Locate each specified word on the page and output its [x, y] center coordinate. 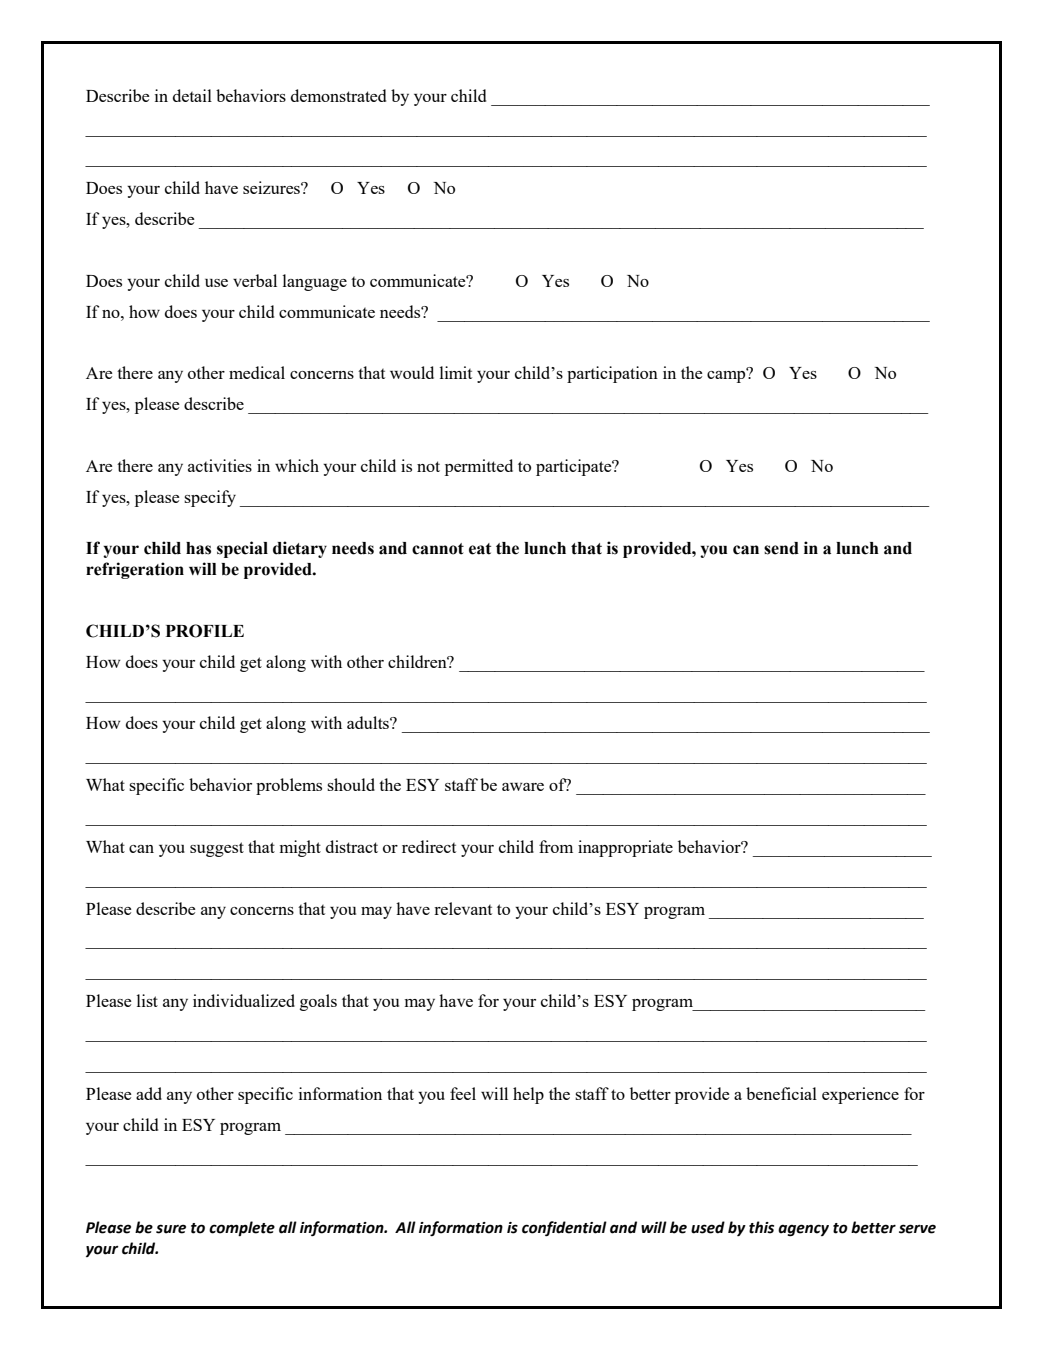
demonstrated [338, 95]
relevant [463, 908]
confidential [564, 1228]
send [781, 548]
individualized [244, 1000]
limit [456, 372]
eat [480, 549]
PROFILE [205, 631]
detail [192, 95]
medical [257, 372]
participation [612, 374]
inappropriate [625, 848]
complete [242, 1228]
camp [727, 376]
